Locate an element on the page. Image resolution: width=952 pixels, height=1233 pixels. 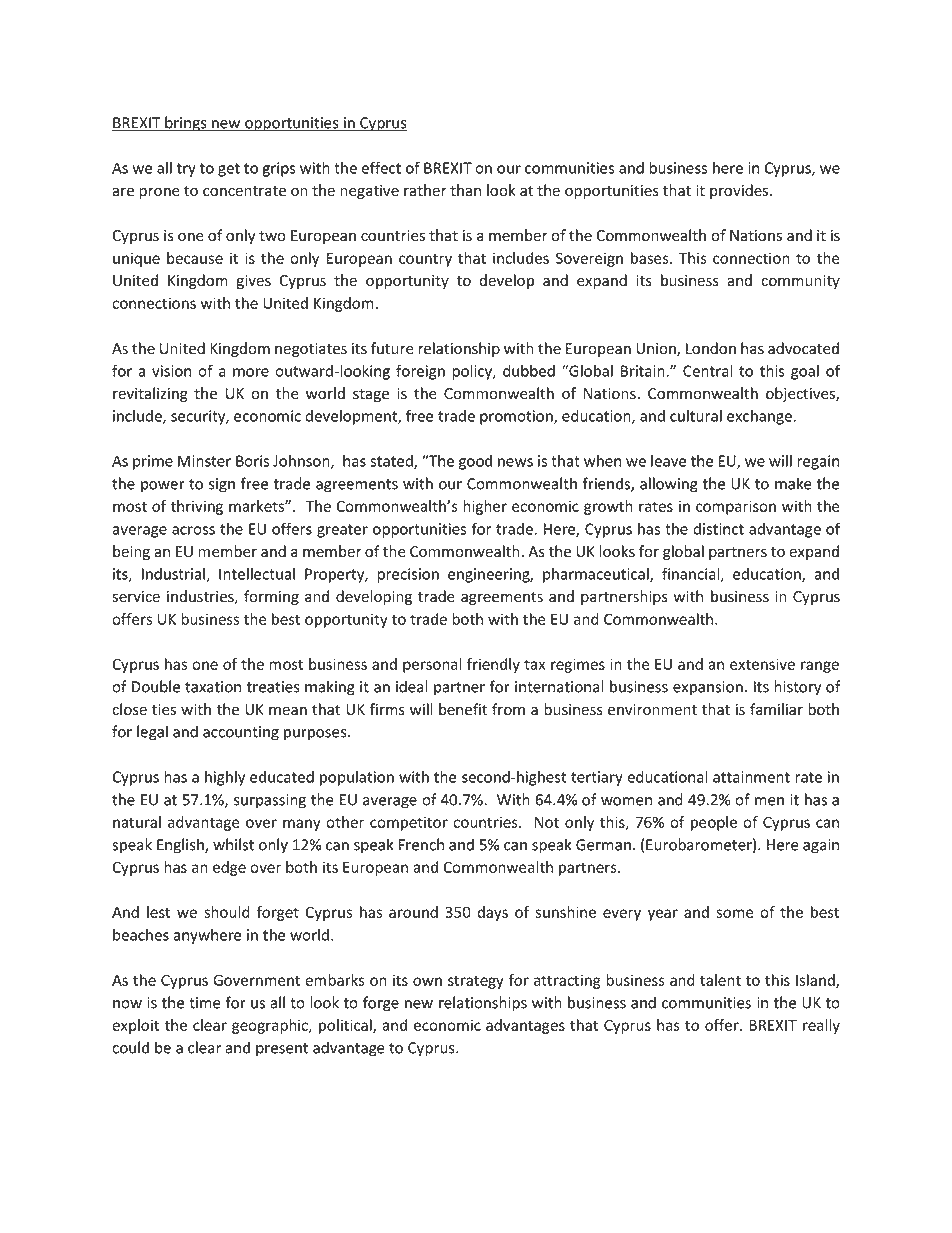
distinct is located at coordinates (718, 529).
